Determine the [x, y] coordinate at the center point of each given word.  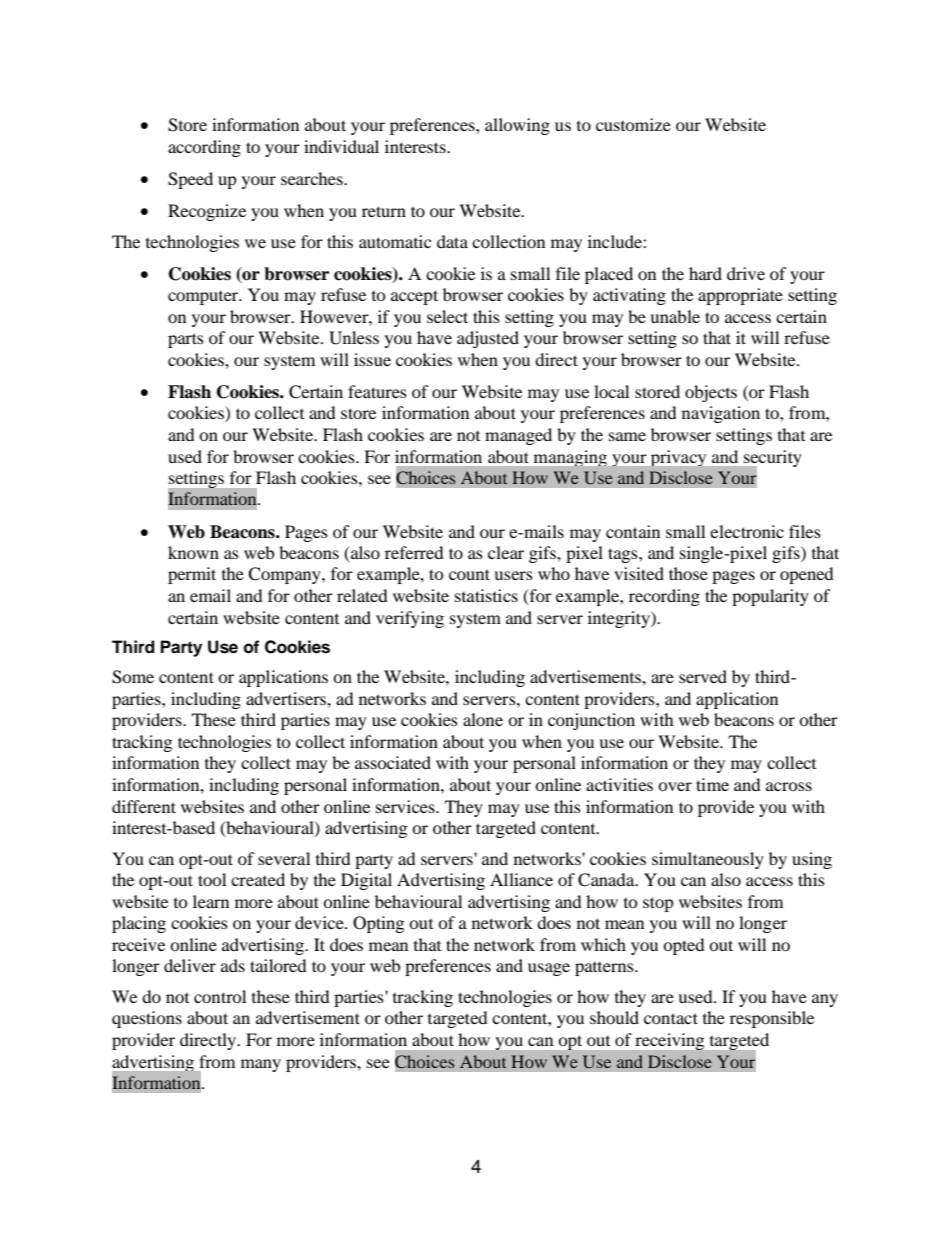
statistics [486, 595]
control [220, 996]
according [204, 148]
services [406, 806]
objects [711, 393]
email [210, 595]
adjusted [488, 339]
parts [186, 340]
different [144, 806]
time [712, 784]
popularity [770, 597]
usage [549, 969]
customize [633, 124]
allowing [517, 126]
